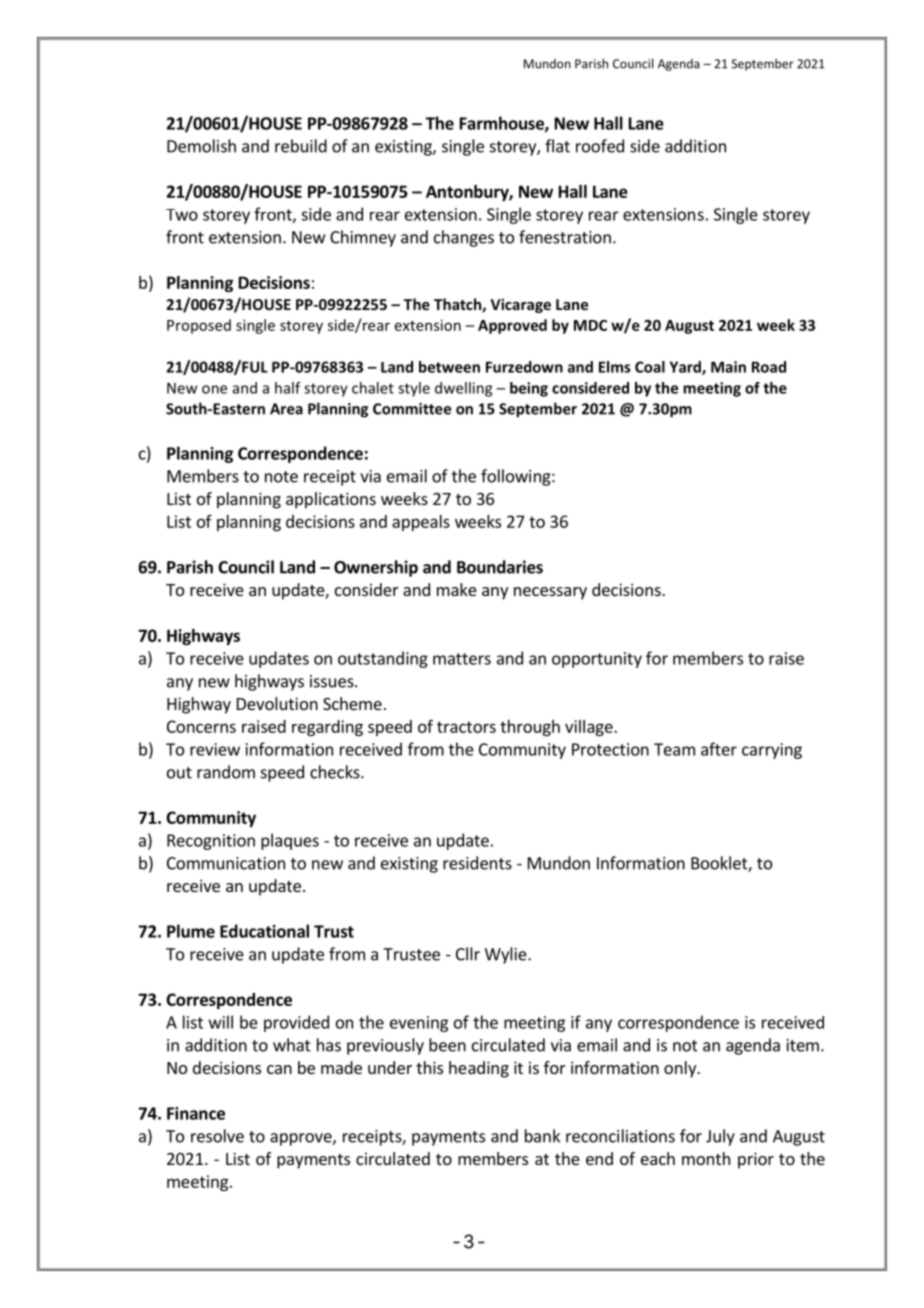 The height and width of the document is (1308, 924). I want to click on Wylie, so click(507, 955).
